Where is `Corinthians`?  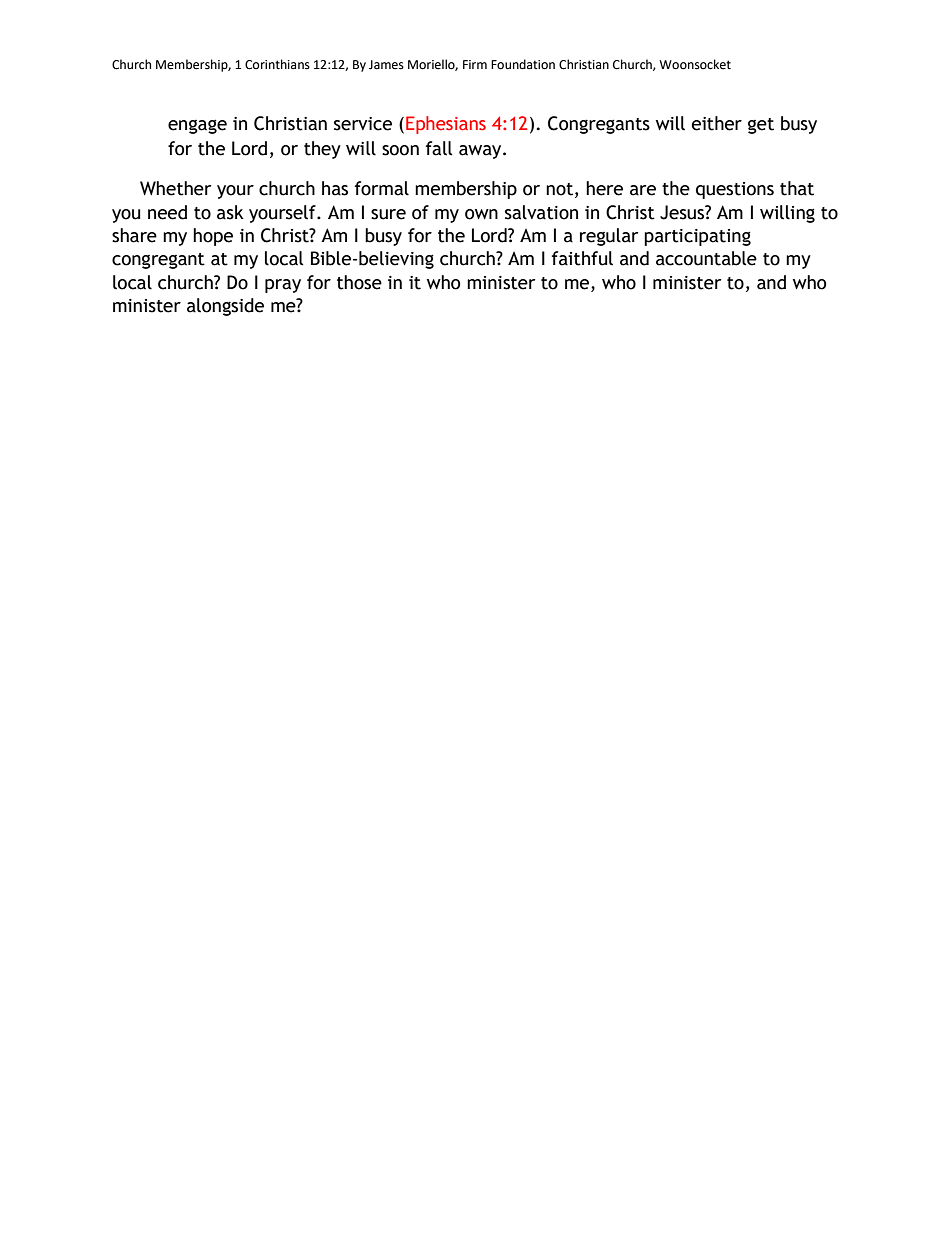 Corinthians is located at coordinates (277, 64).
